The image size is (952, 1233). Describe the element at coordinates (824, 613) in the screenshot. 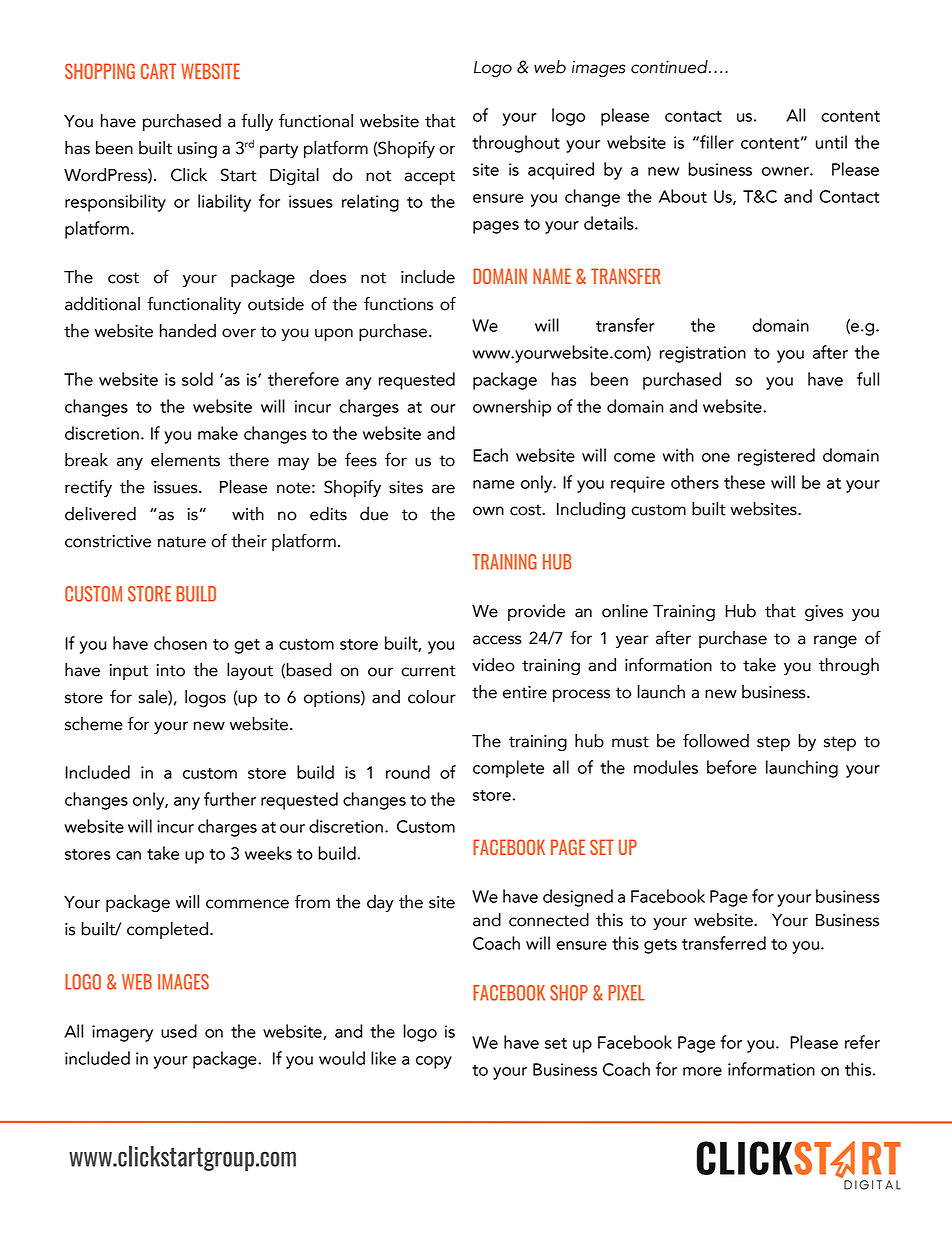

I see `gives` at that location.
